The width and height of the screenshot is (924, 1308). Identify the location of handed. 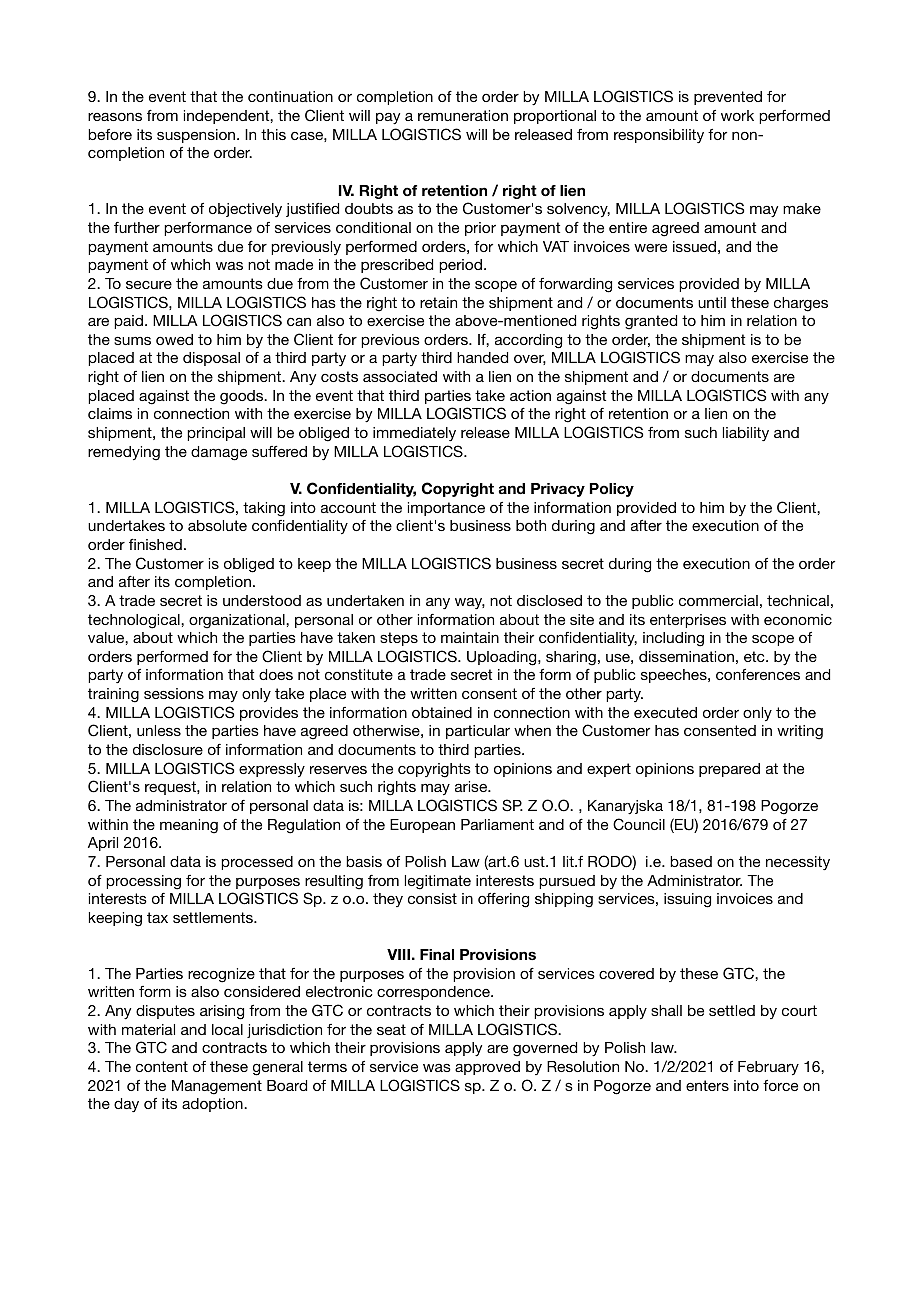
(482, 357).
